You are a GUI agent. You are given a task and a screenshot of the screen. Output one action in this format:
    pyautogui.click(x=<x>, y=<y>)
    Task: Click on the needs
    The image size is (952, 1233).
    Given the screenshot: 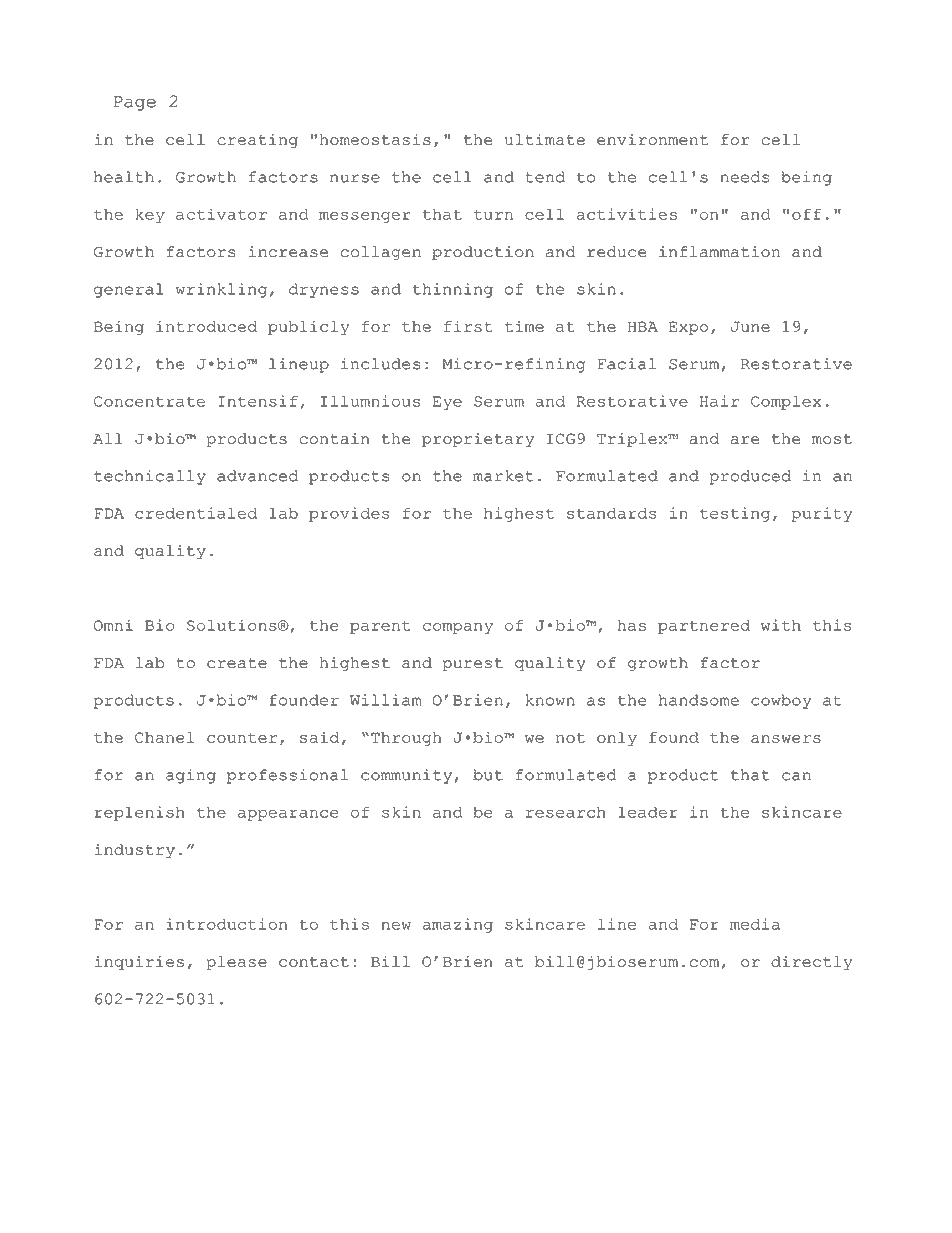 What is the action you would take?
    pyautogui.click(x=744, y=177)
